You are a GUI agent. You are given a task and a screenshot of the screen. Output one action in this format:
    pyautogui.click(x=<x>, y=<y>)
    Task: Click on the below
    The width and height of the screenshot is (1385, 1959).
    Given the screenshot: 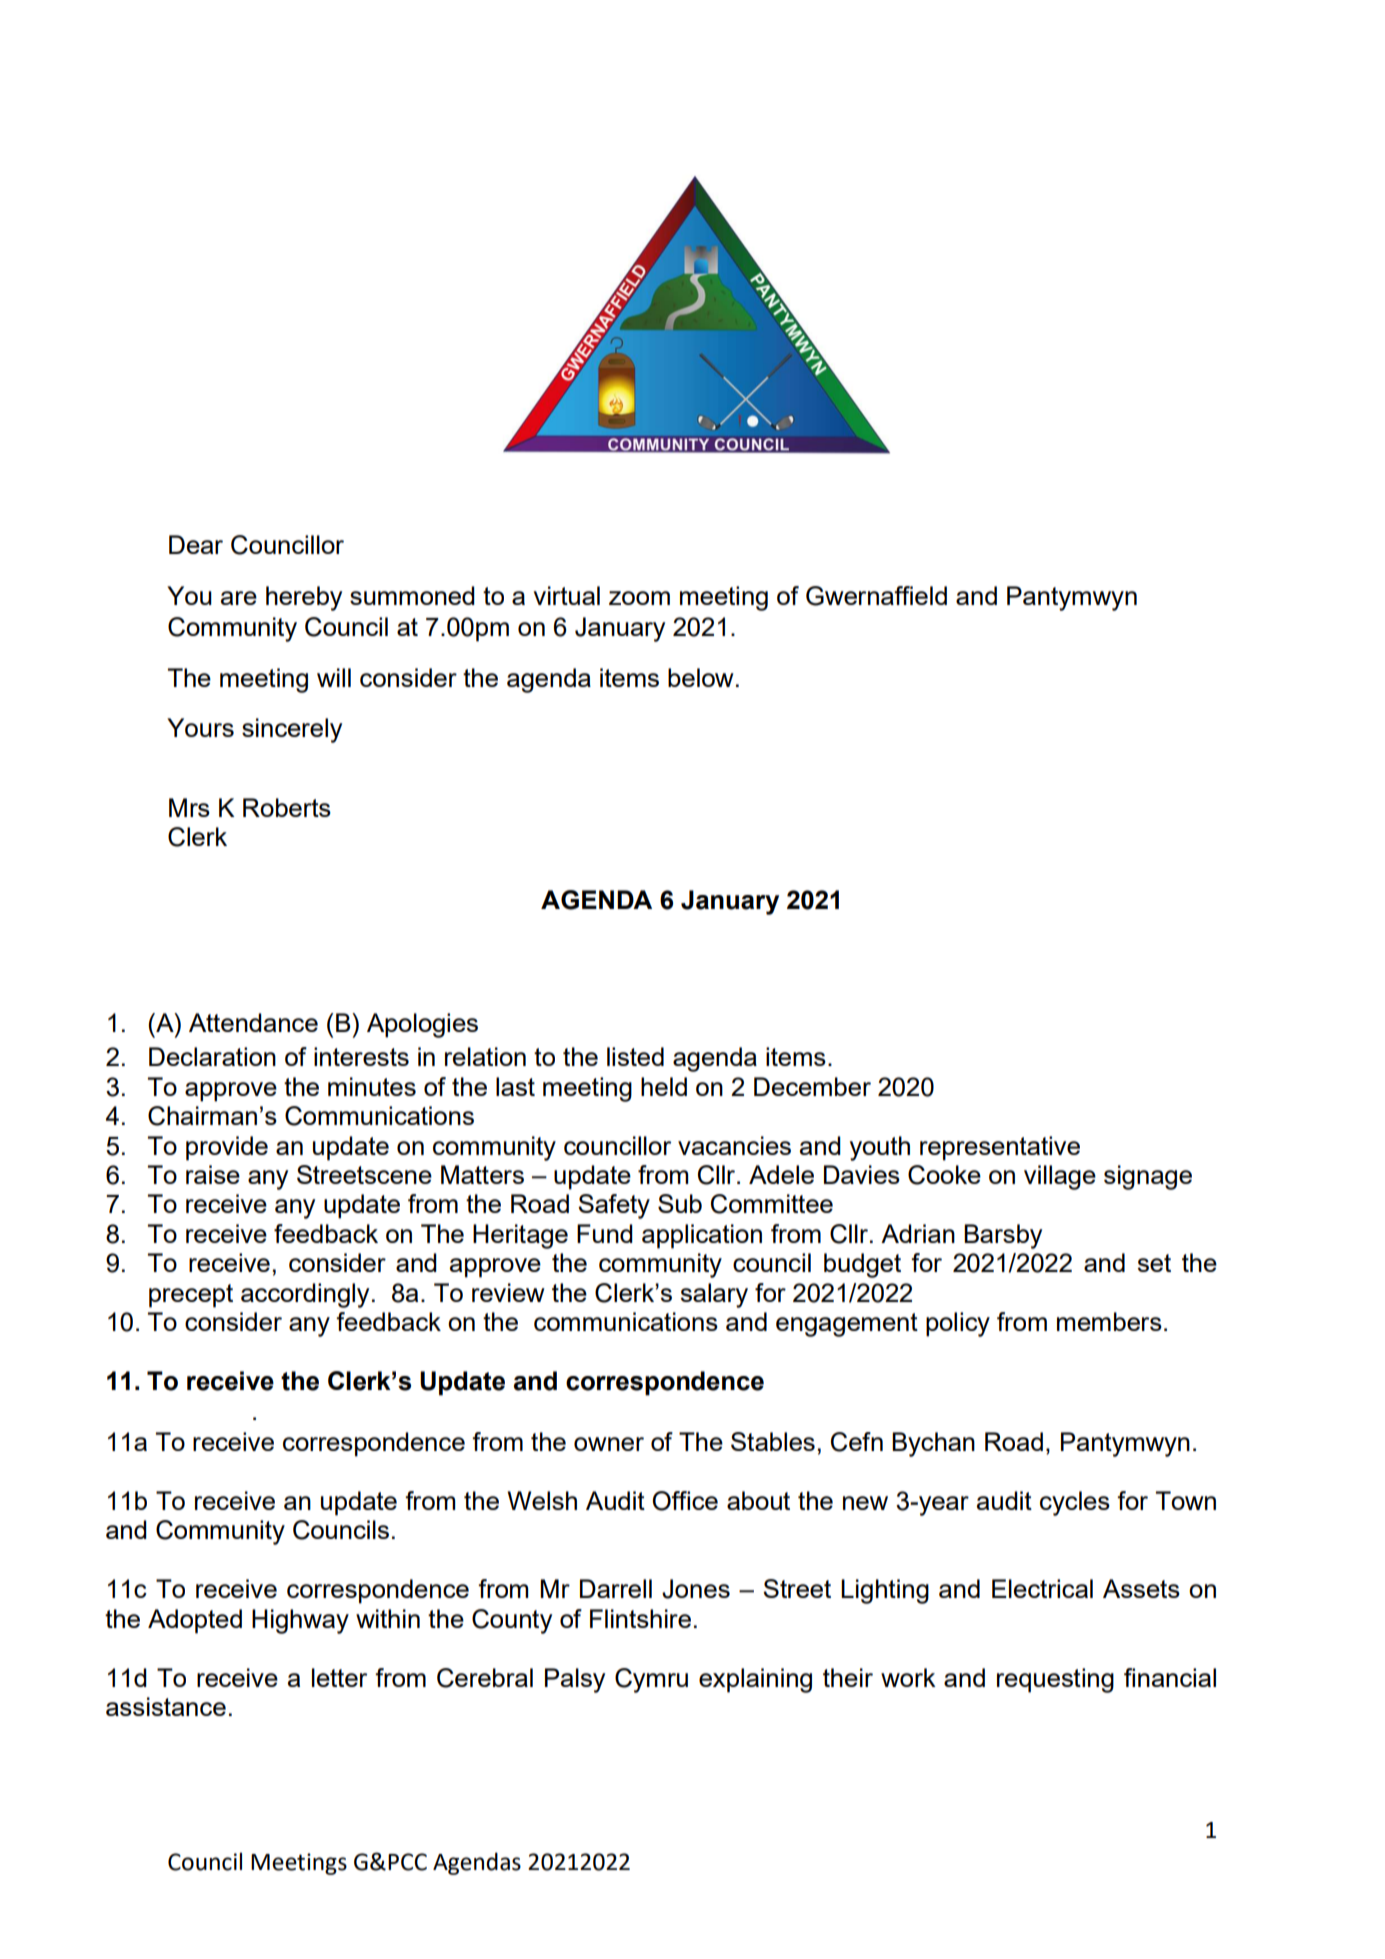 What is the action you would take?
    pyautogui.click(x=701, y=677)
